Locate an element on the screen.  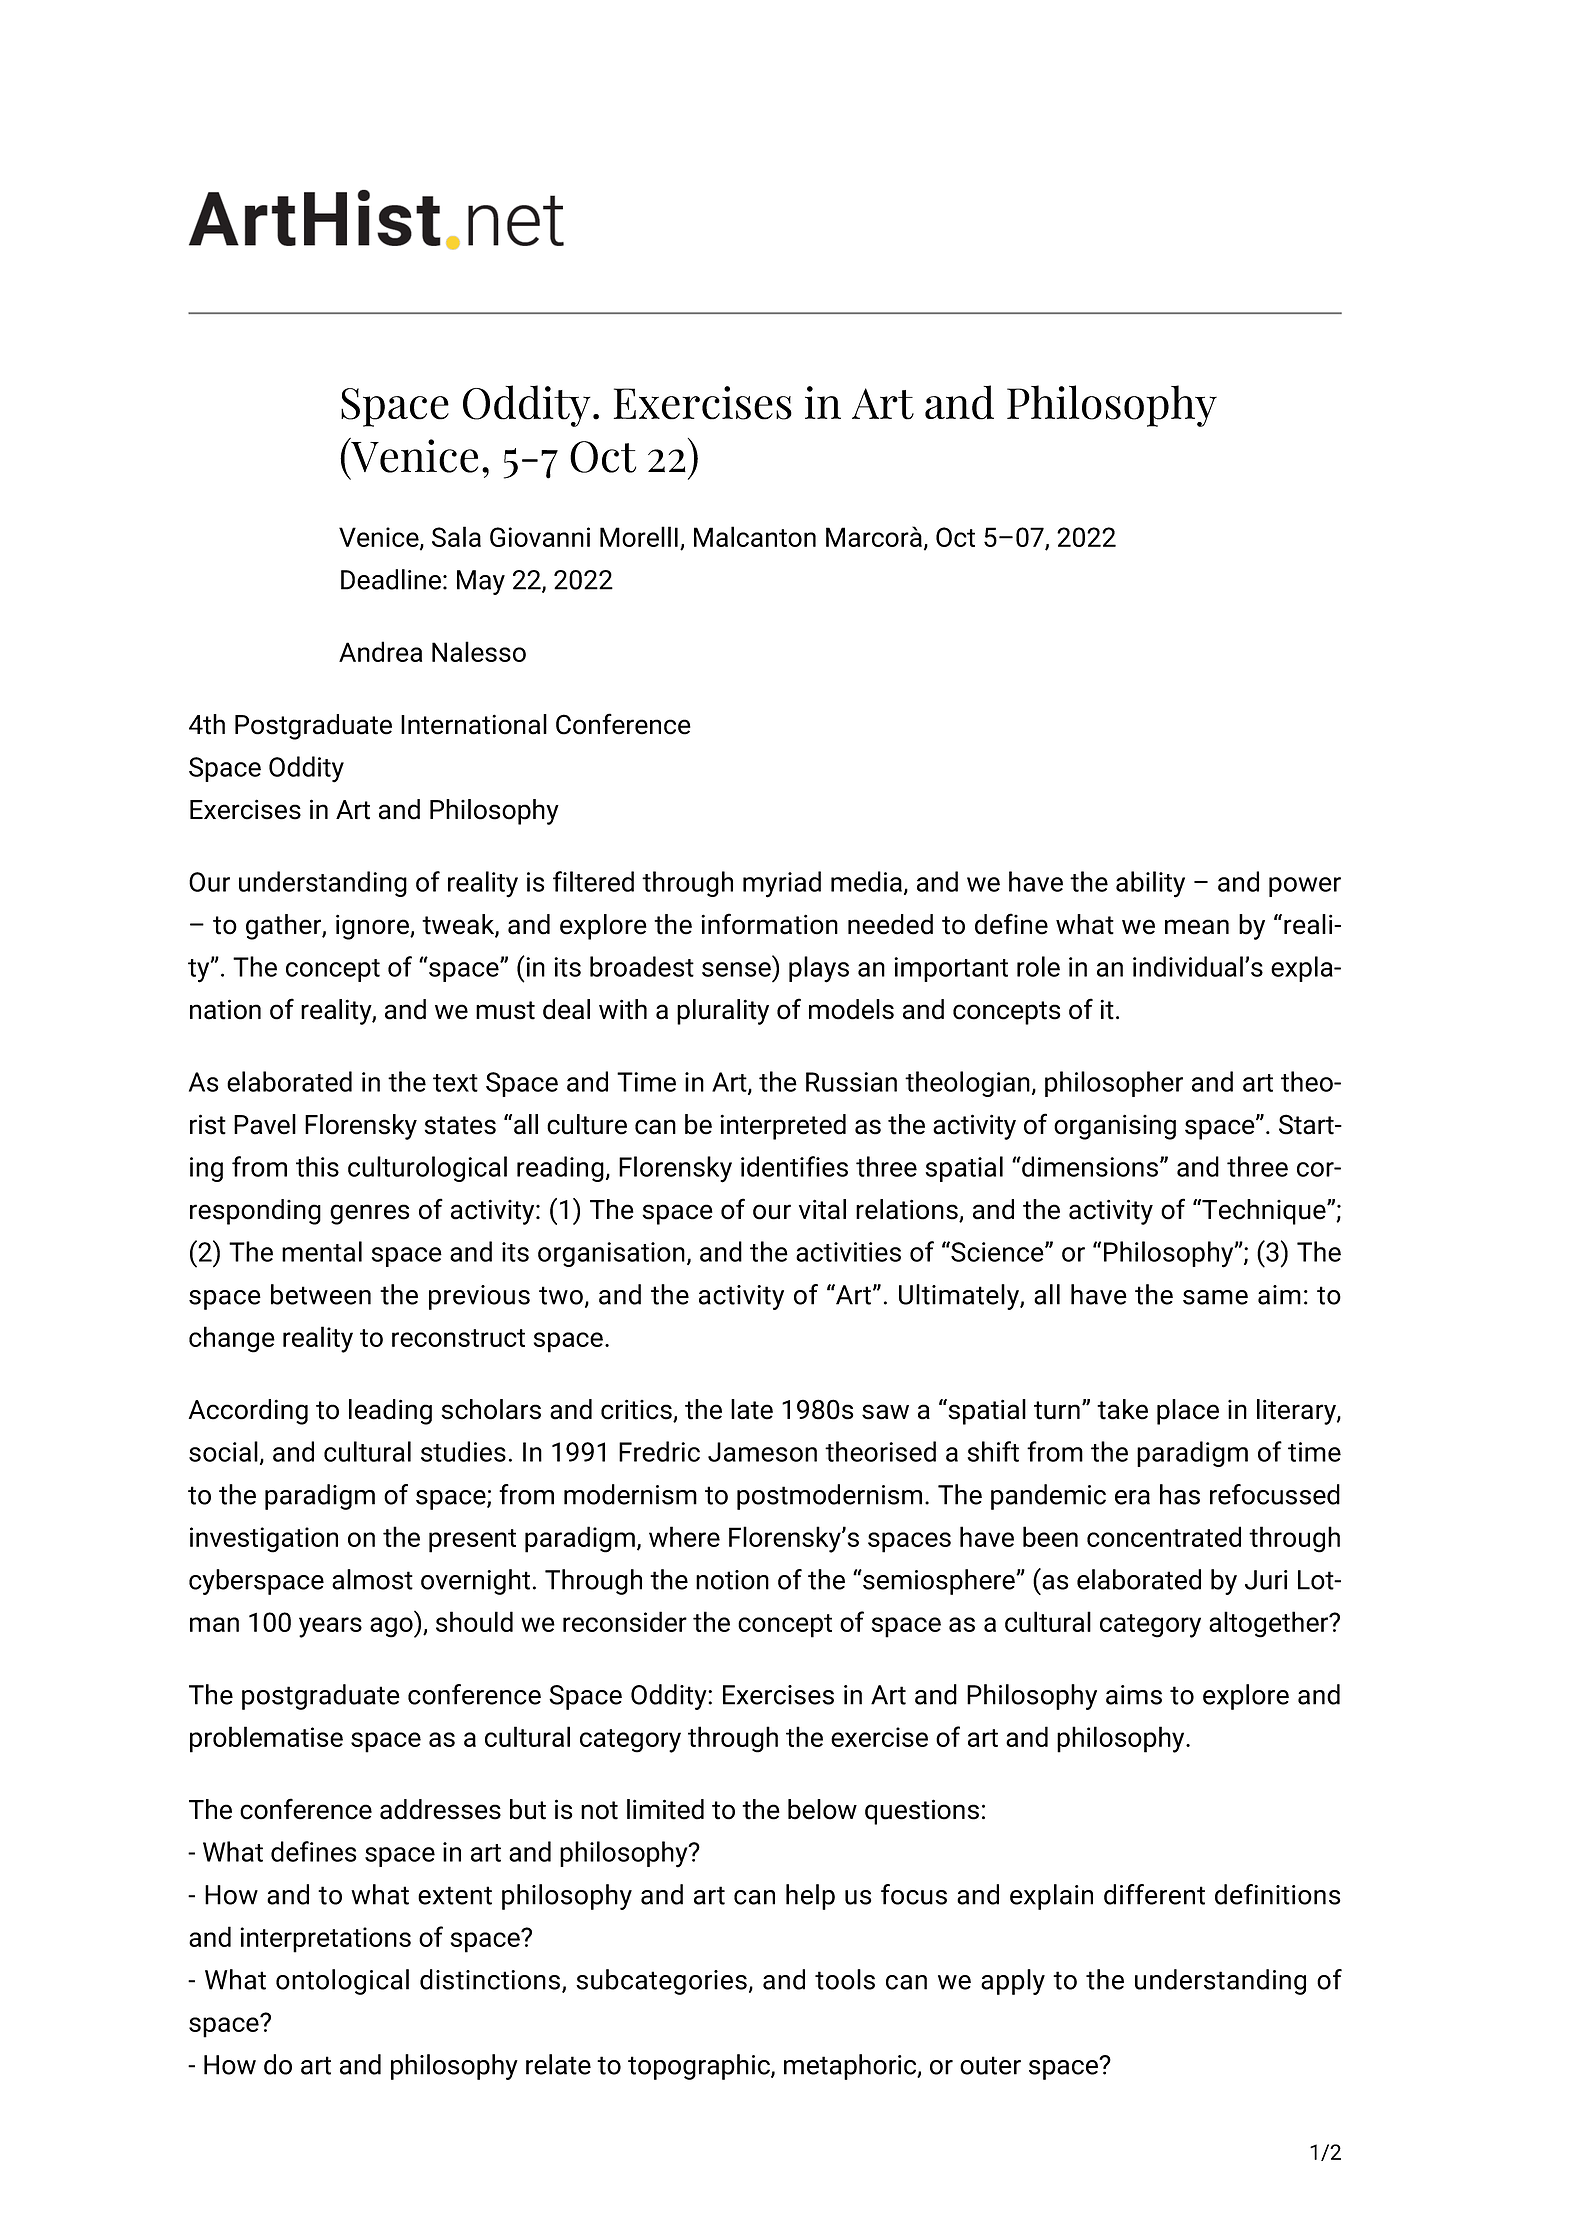
information is located at coordinates (769, 924).
